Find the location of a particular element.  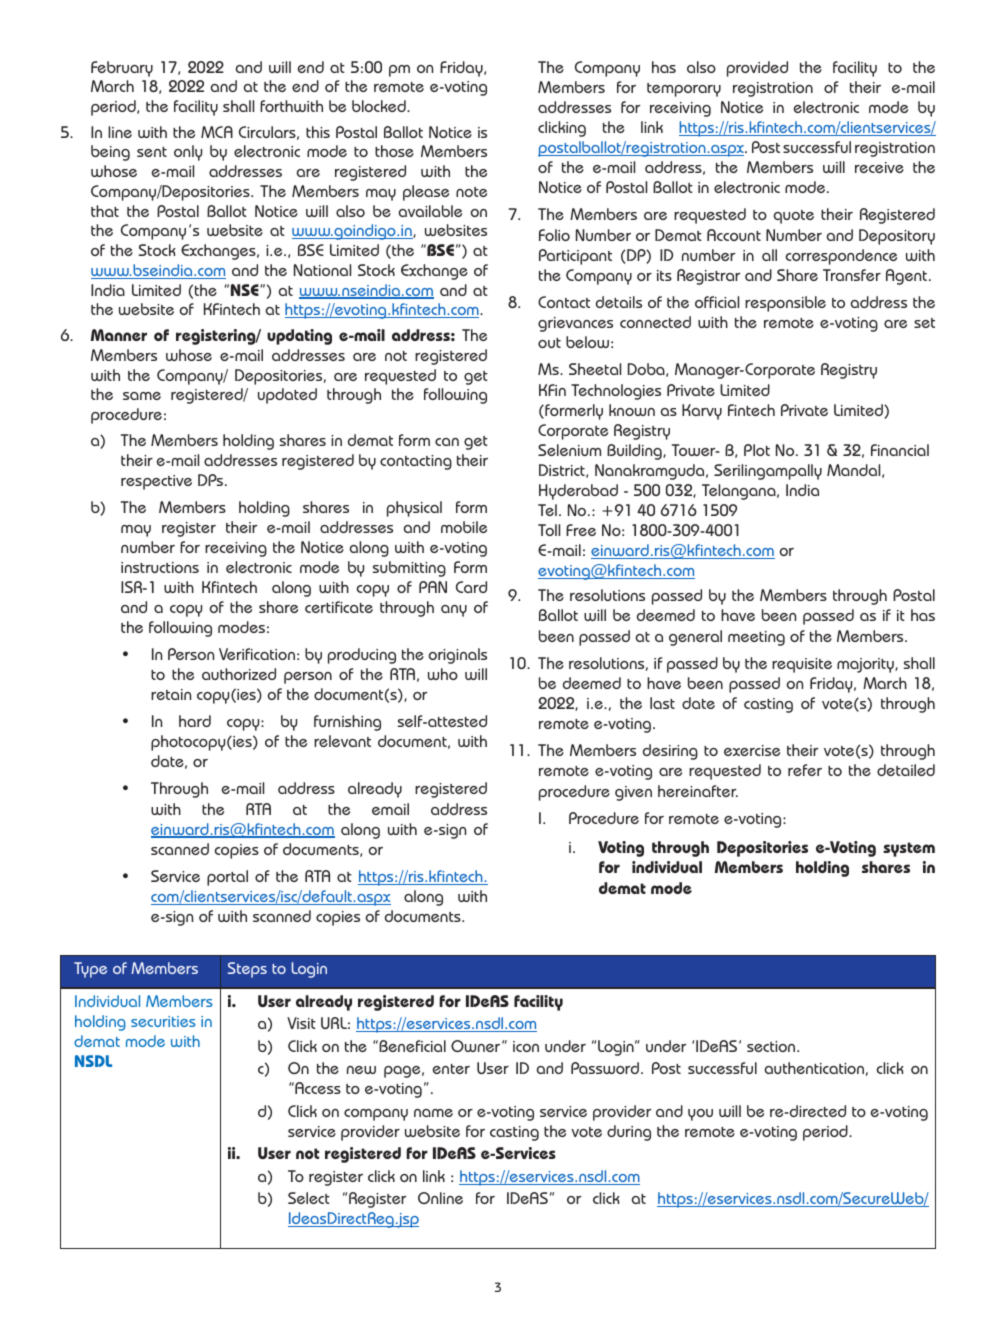

respective is located at coordinates (156, 482).
